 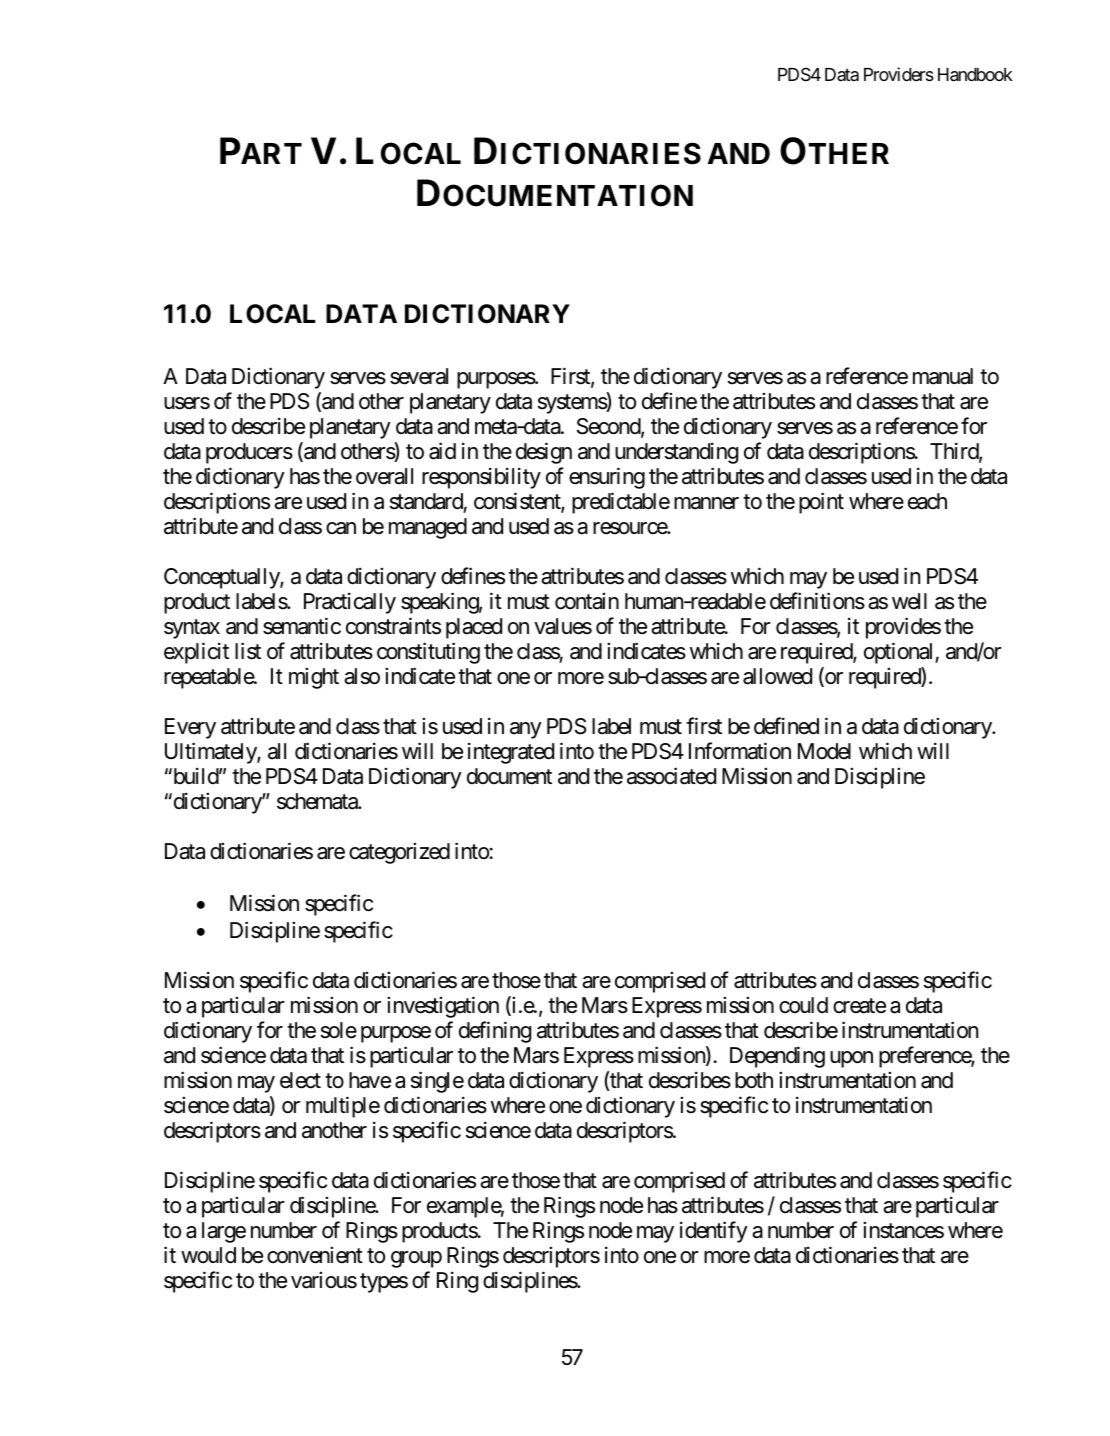 I want to click on manual, so click(x=943, y=376).
